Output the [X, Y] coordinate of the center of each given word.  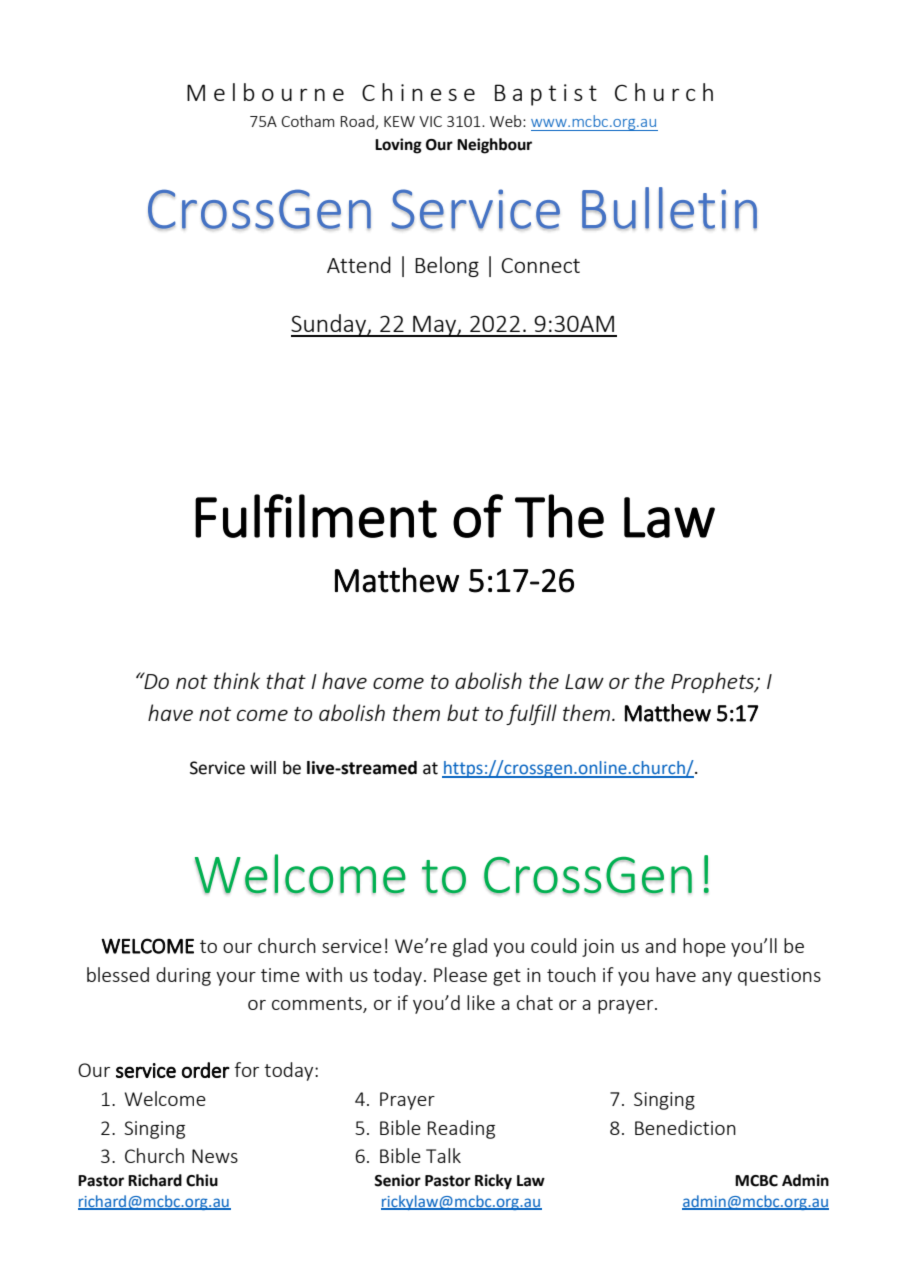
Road [358, 122]
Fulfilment [316, 516]
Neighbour [494, 146]
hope [704, 947]
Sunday [329, 325]
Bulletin [669, 208]
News [215, 1156]
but [463, 712]
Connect [540, 265]
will [263, 767]
